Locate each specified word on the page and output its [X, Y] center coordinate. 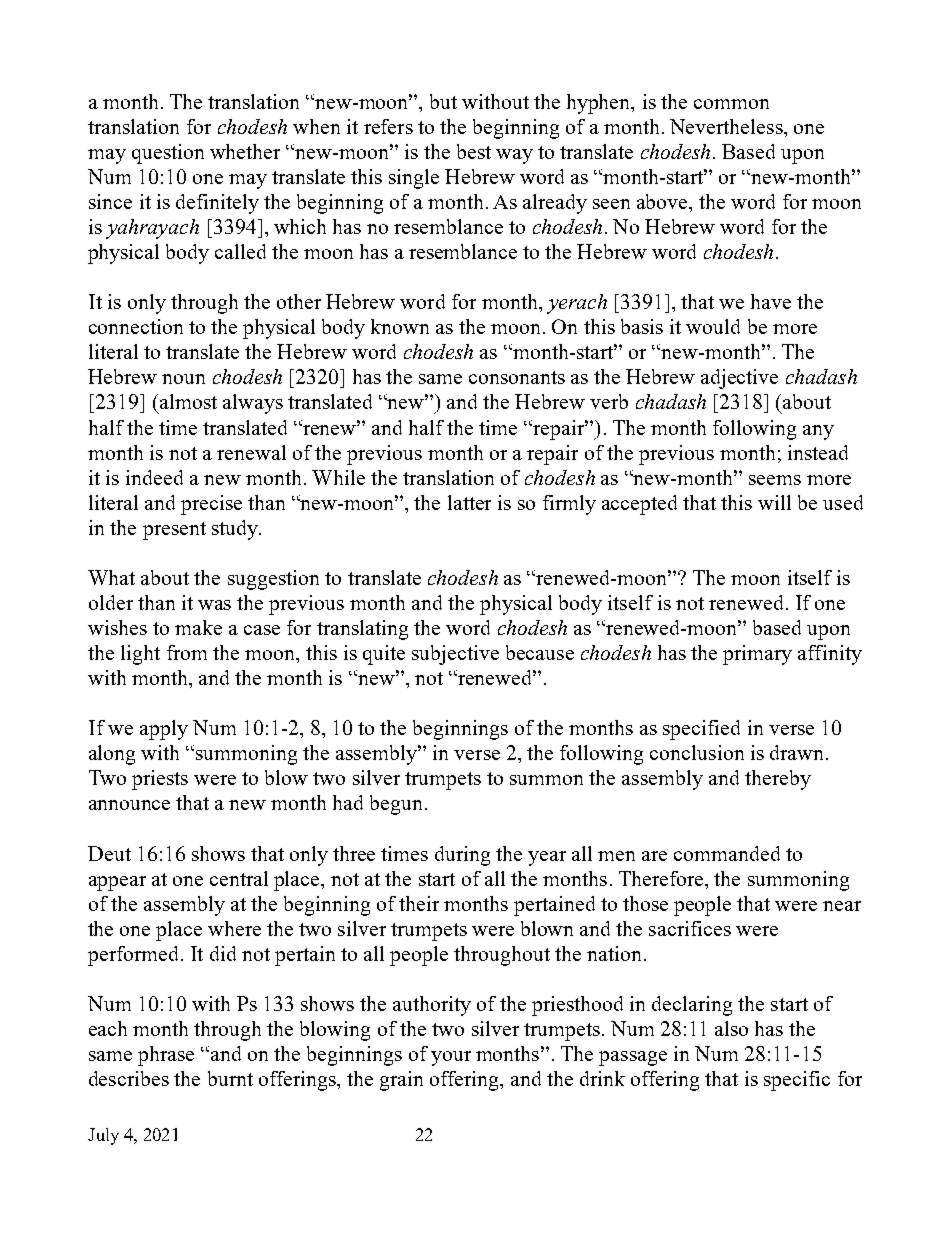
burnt [230, 1078]
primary [757, 655]
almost [187, 401]
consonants [517, 377]
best [474, 151]
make [198, 627]
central [239, 878]
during [462, 856]
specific [797, 1081]
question [168, 154]
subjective [455, 655]
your [451, 1058]
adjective [739, 379]
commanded [727, 853]
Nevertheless [727, 126]
